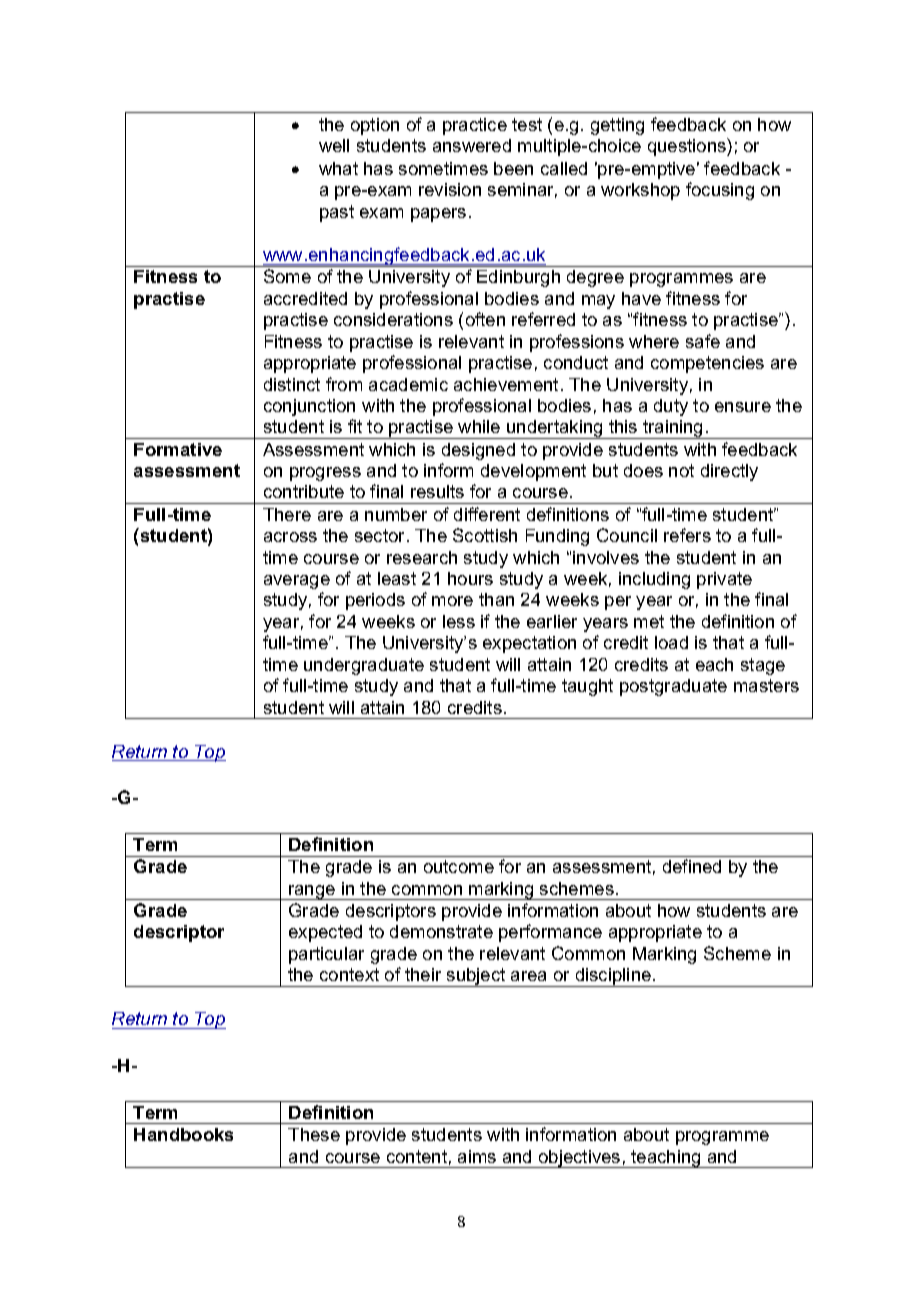  I want to click on across, so click(290, 537).
